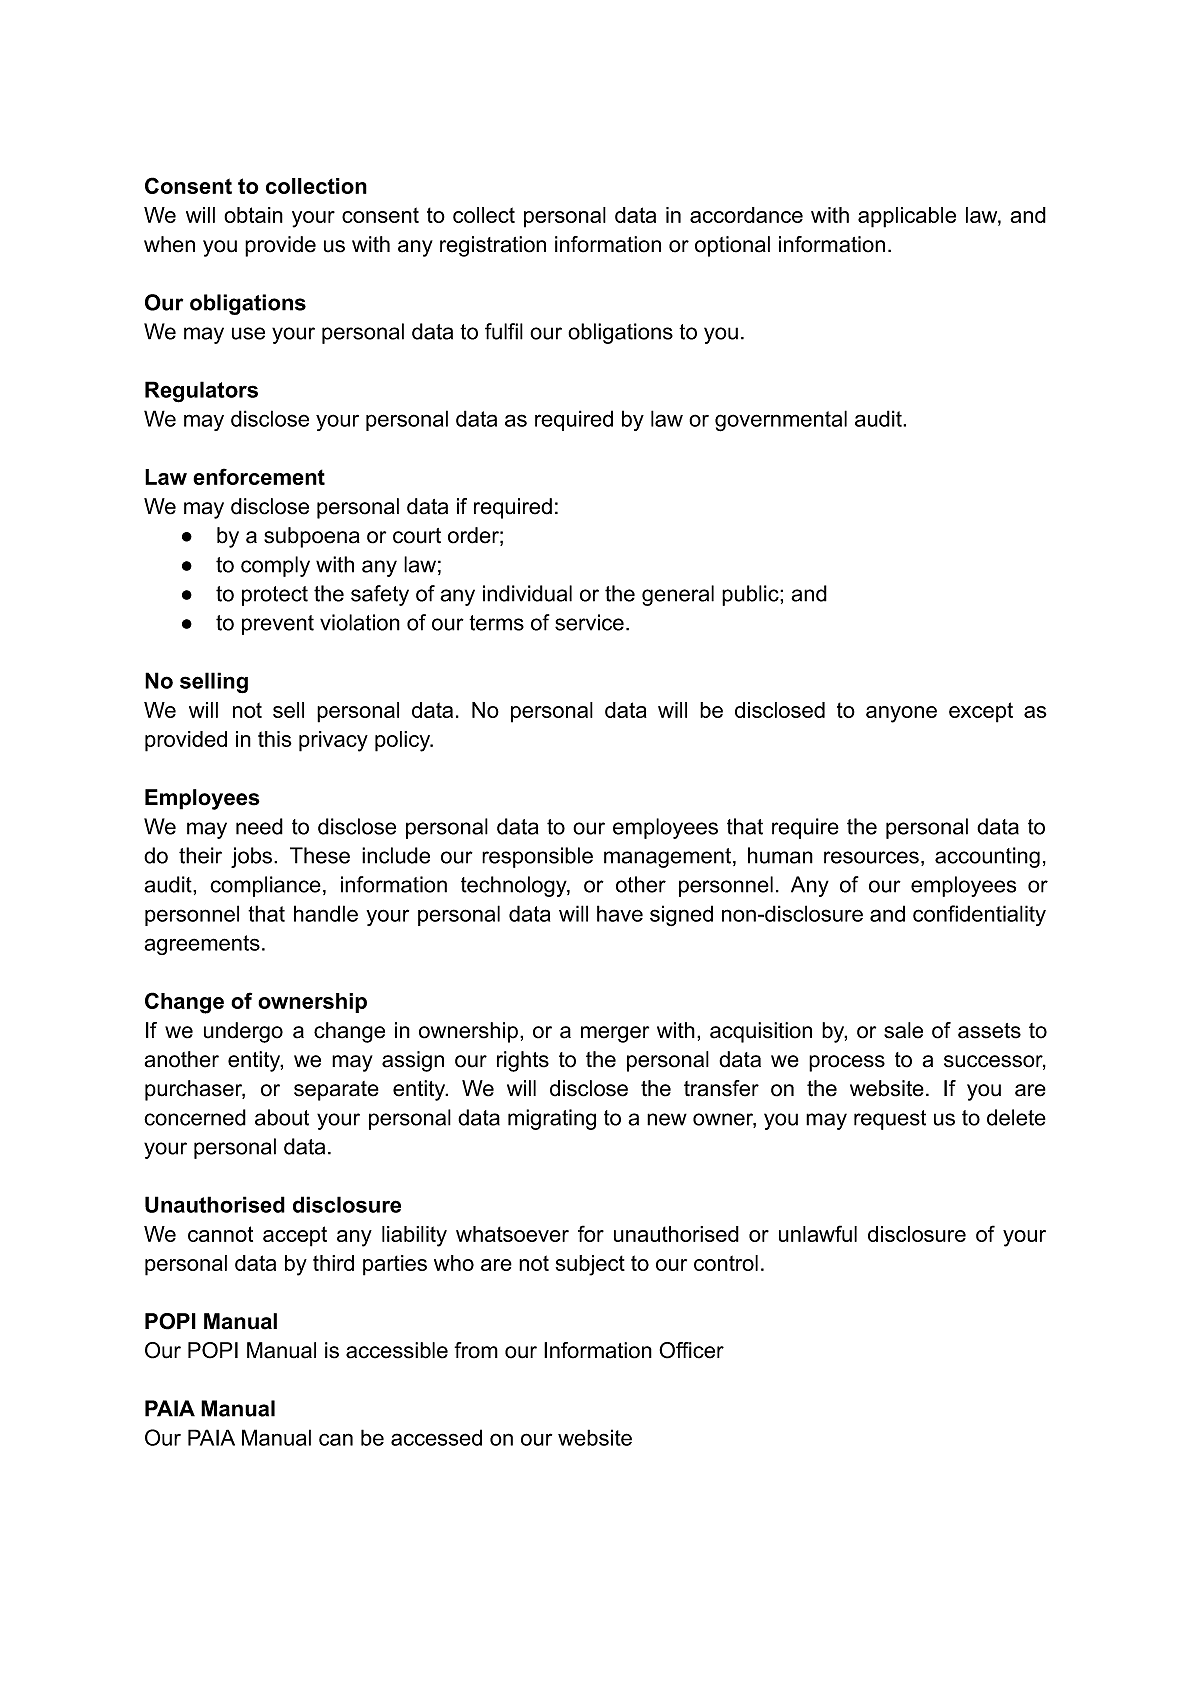  I want to click on need, so click(259, 826).
